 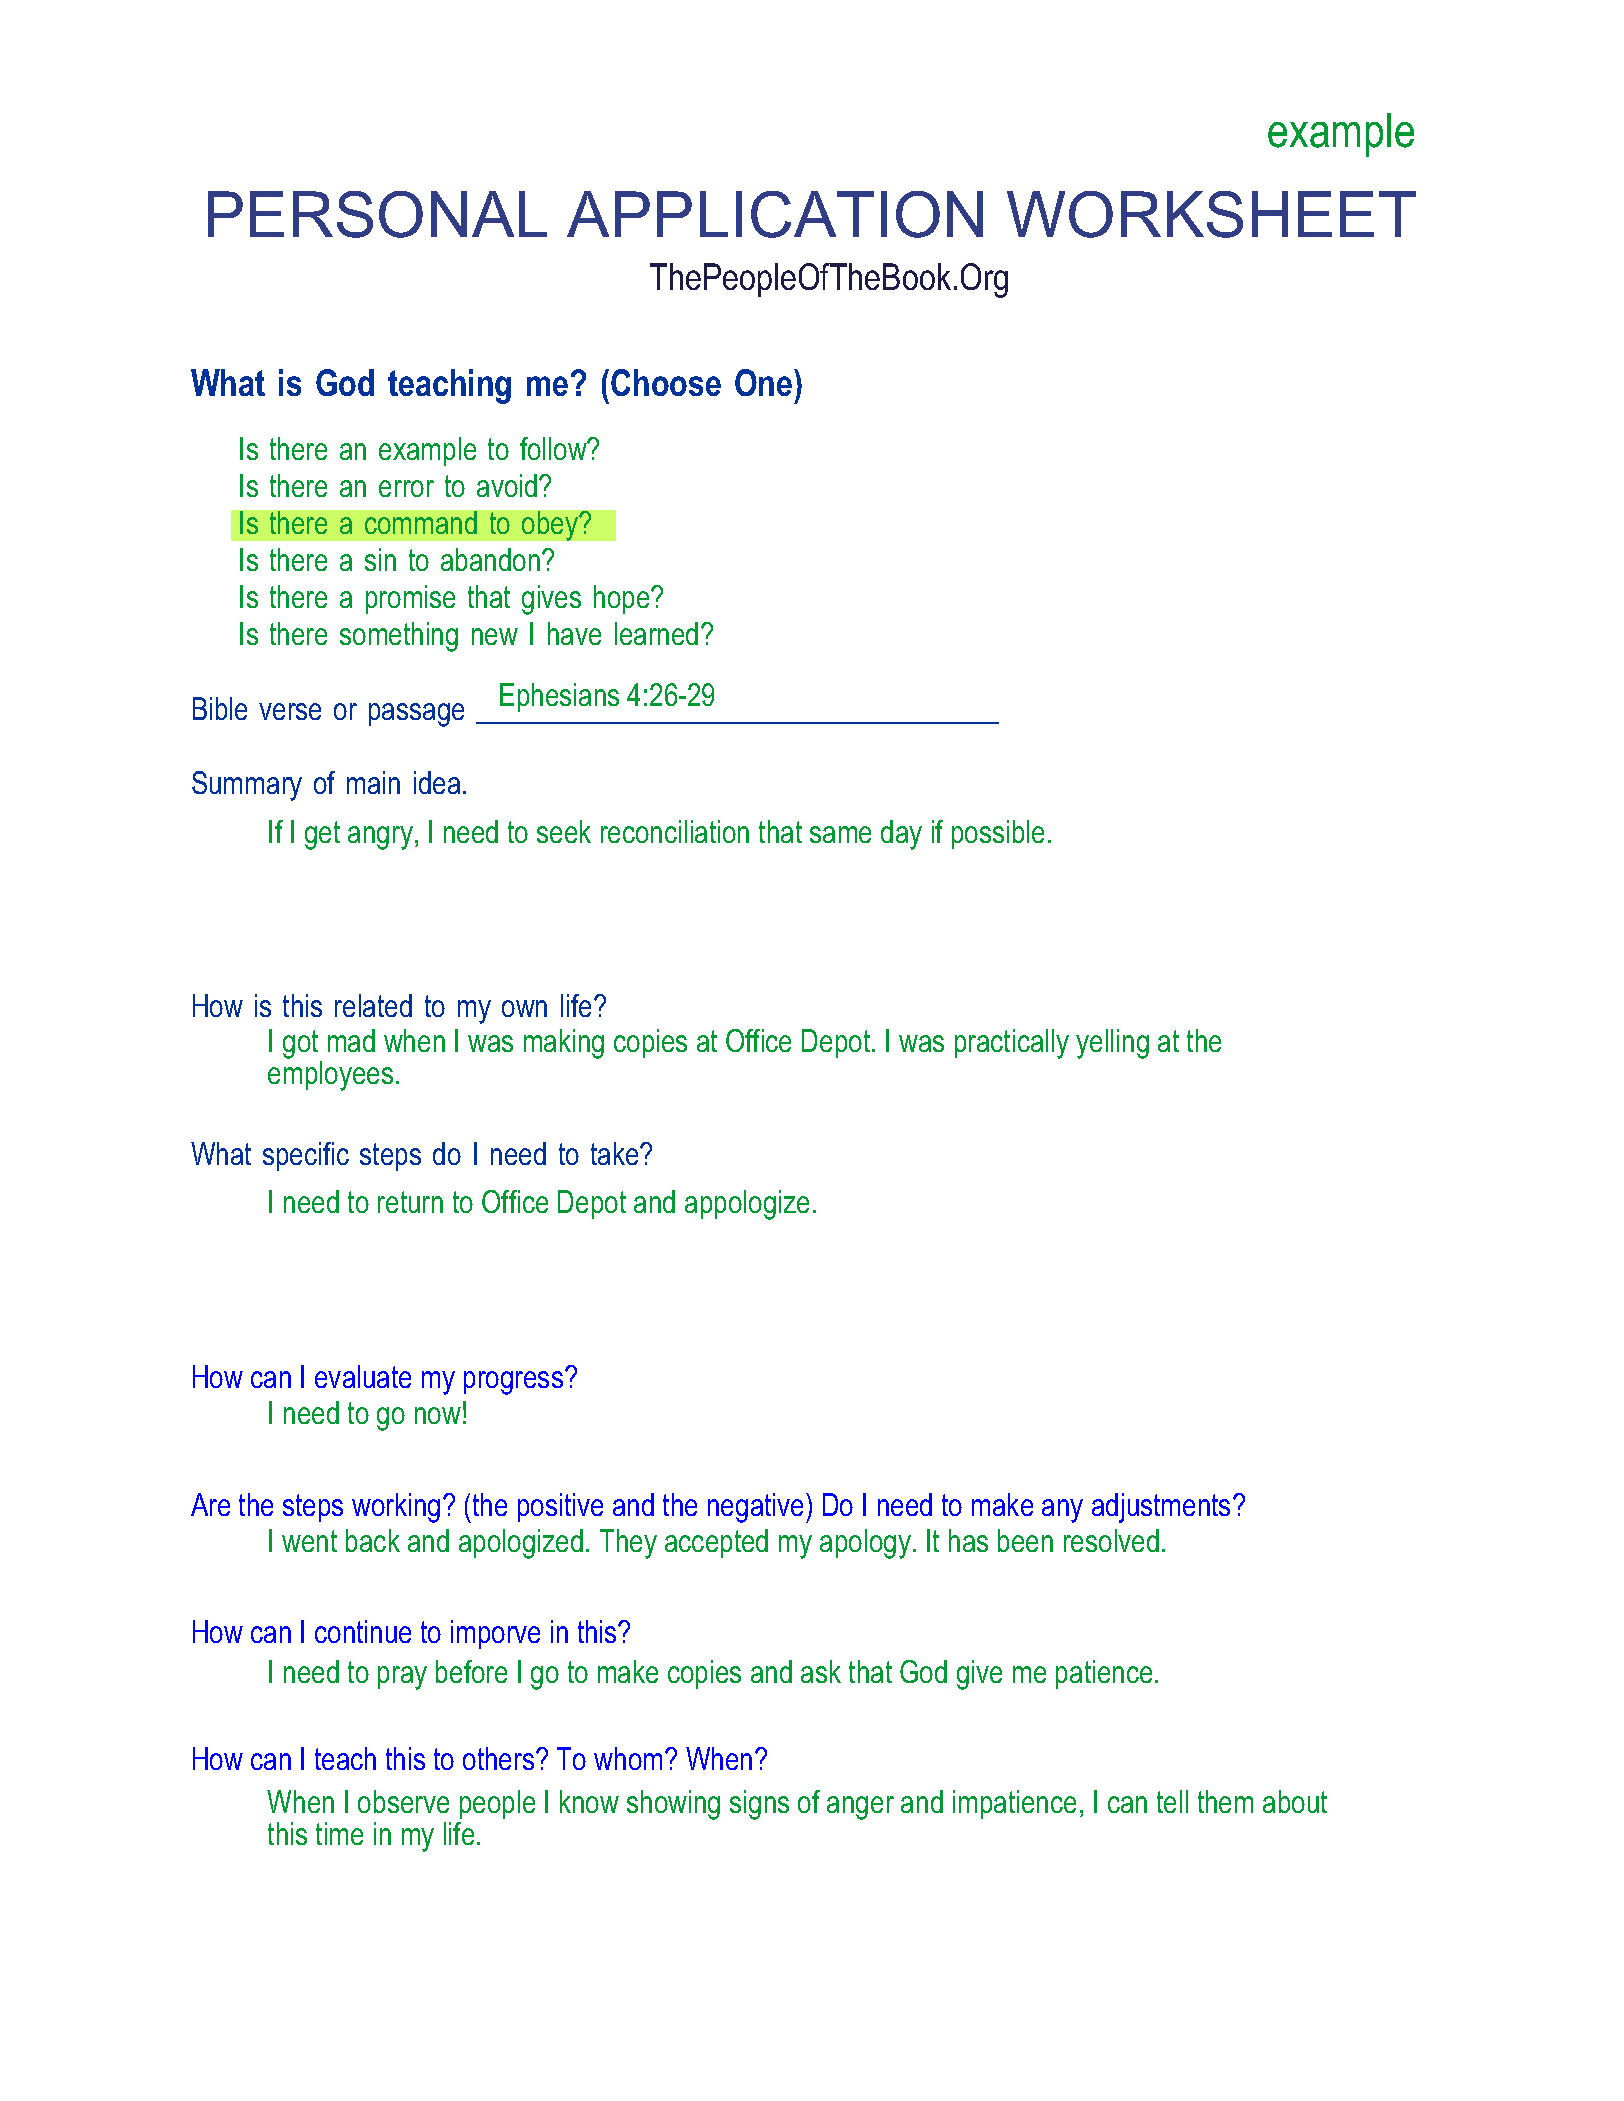 I want to click on mad, so click(x=351, y=1040).
